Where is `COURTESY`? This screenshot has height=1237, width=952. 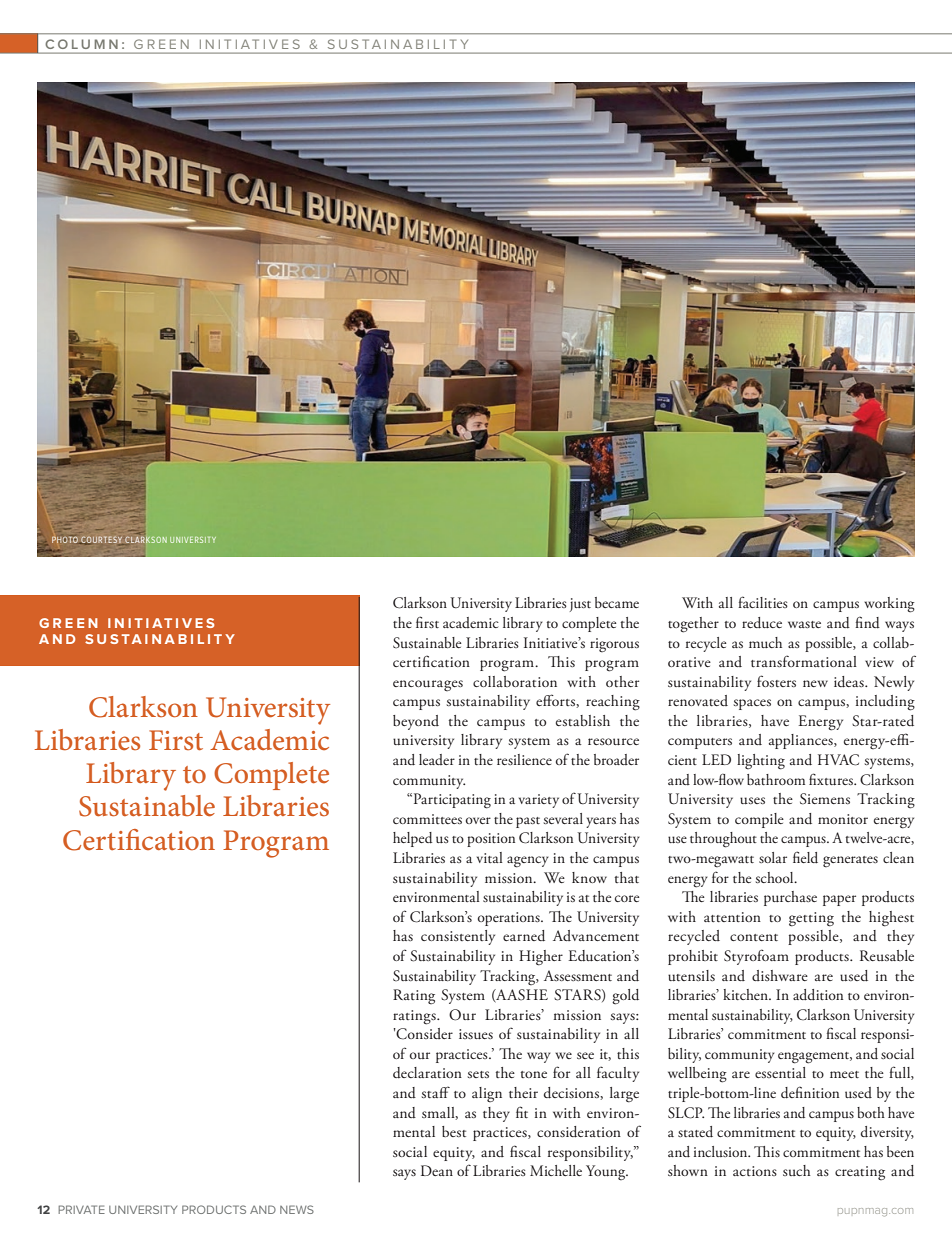 COURTESY is located at coordinates (101, 540).
